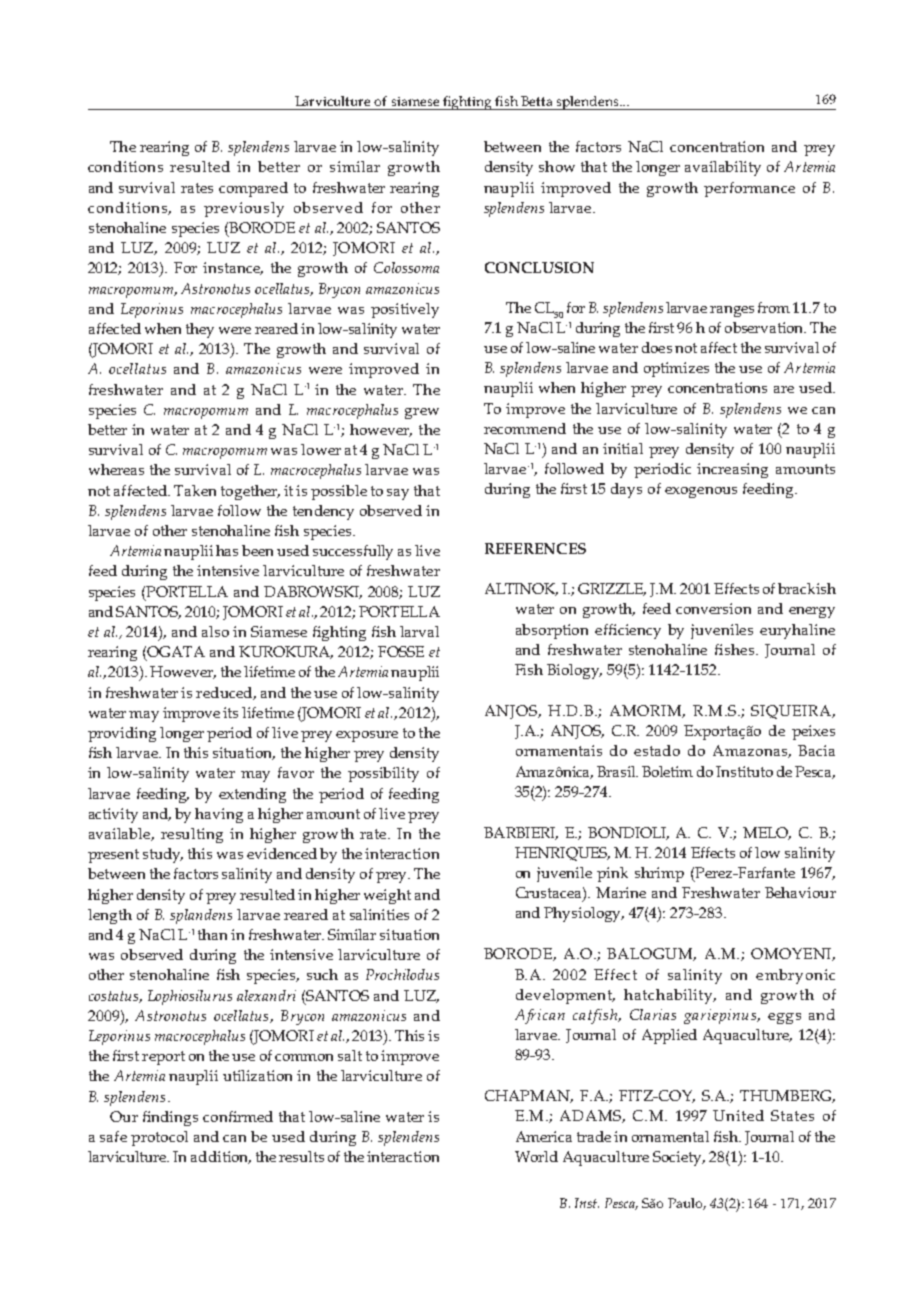 This screenshot has width=924, height=1308. I want to click on compared, so click(253, 189).
